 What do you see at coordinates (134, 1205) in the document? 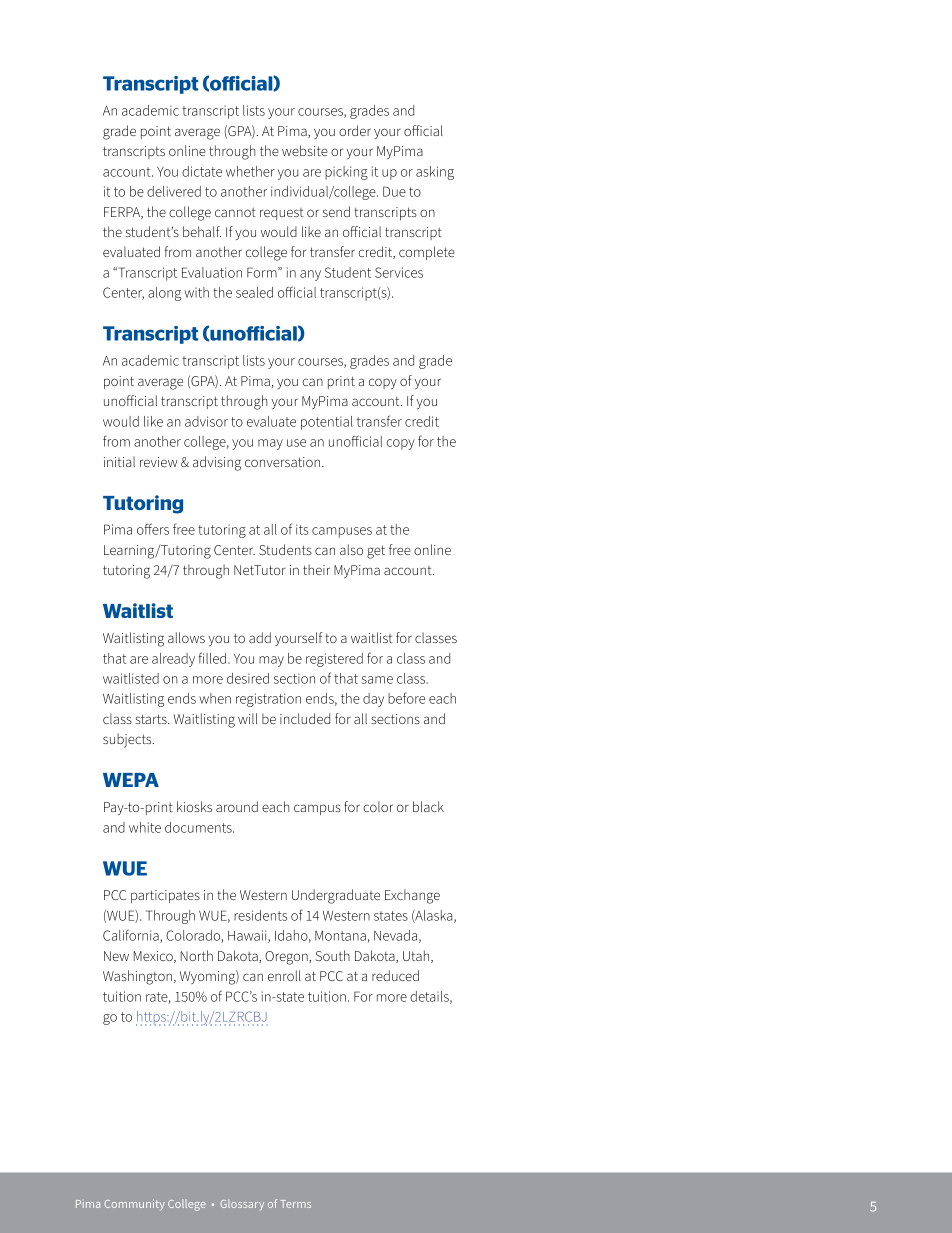
I see `Community` at bounding box center [134, 1205].
